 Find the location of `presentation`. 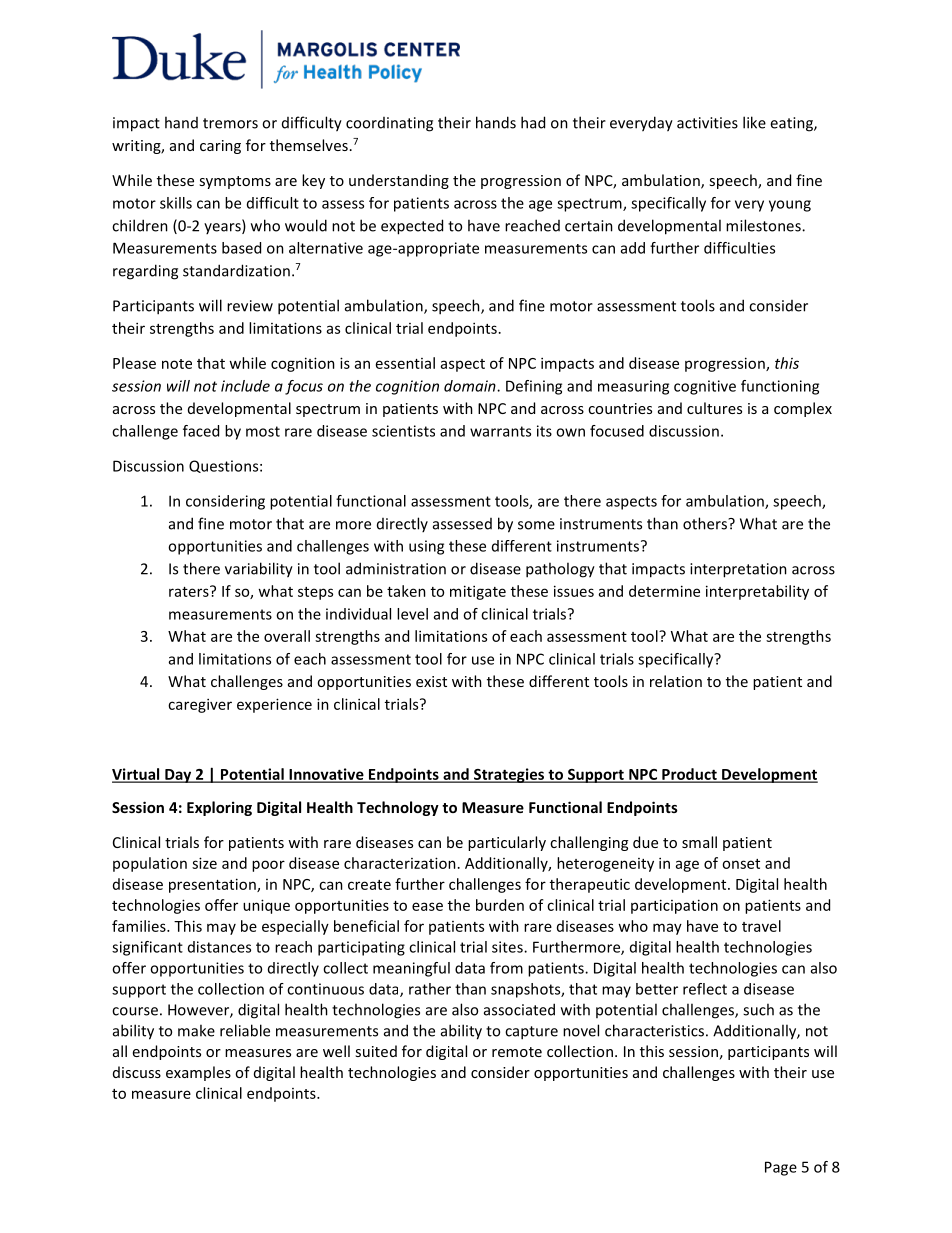

presentation is located at coordinates (213, 885).
